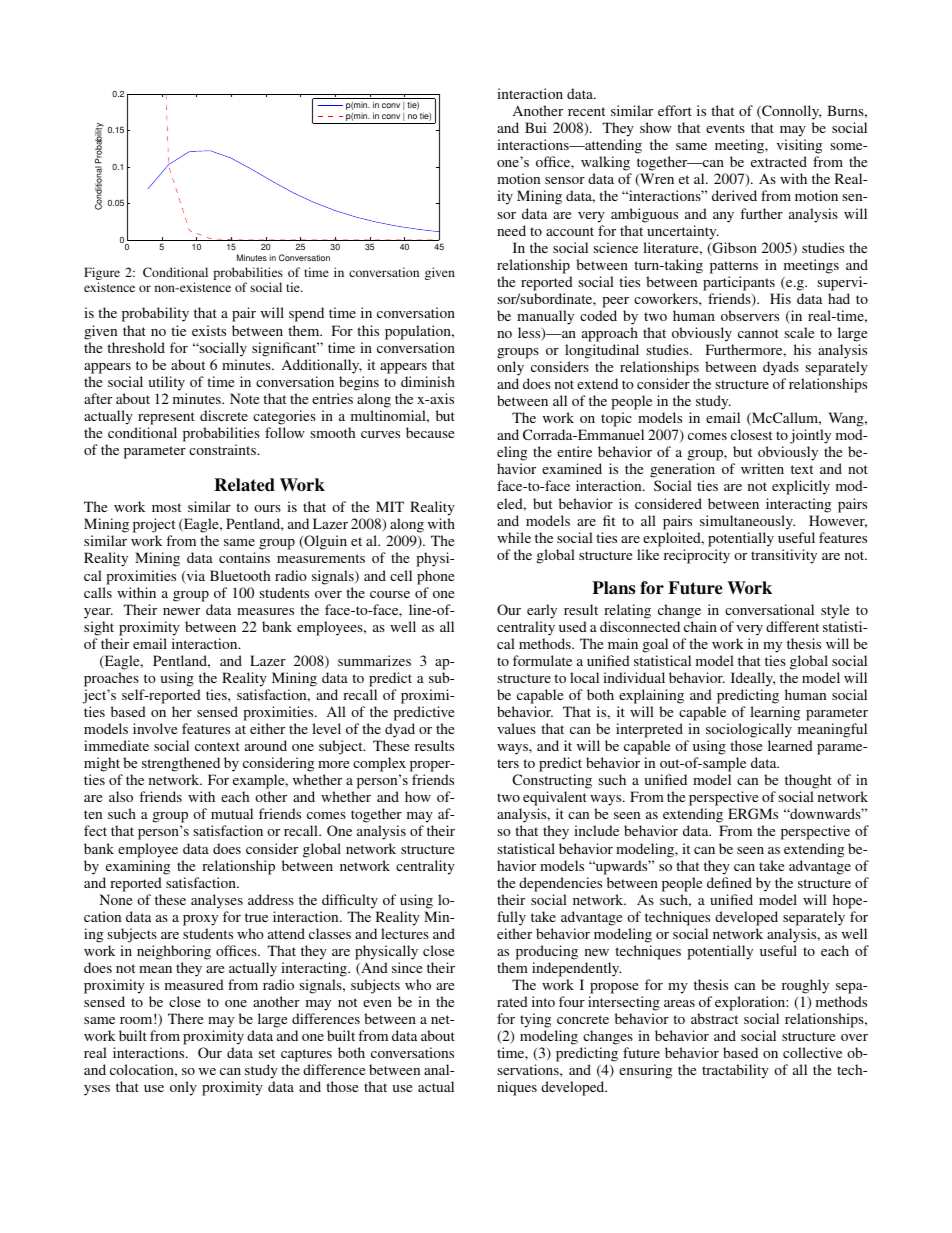 This screenshot has width=952, height=1233. Describe the element at coordinates (155, 728) in the screenshot. I see `involve` at that location.
